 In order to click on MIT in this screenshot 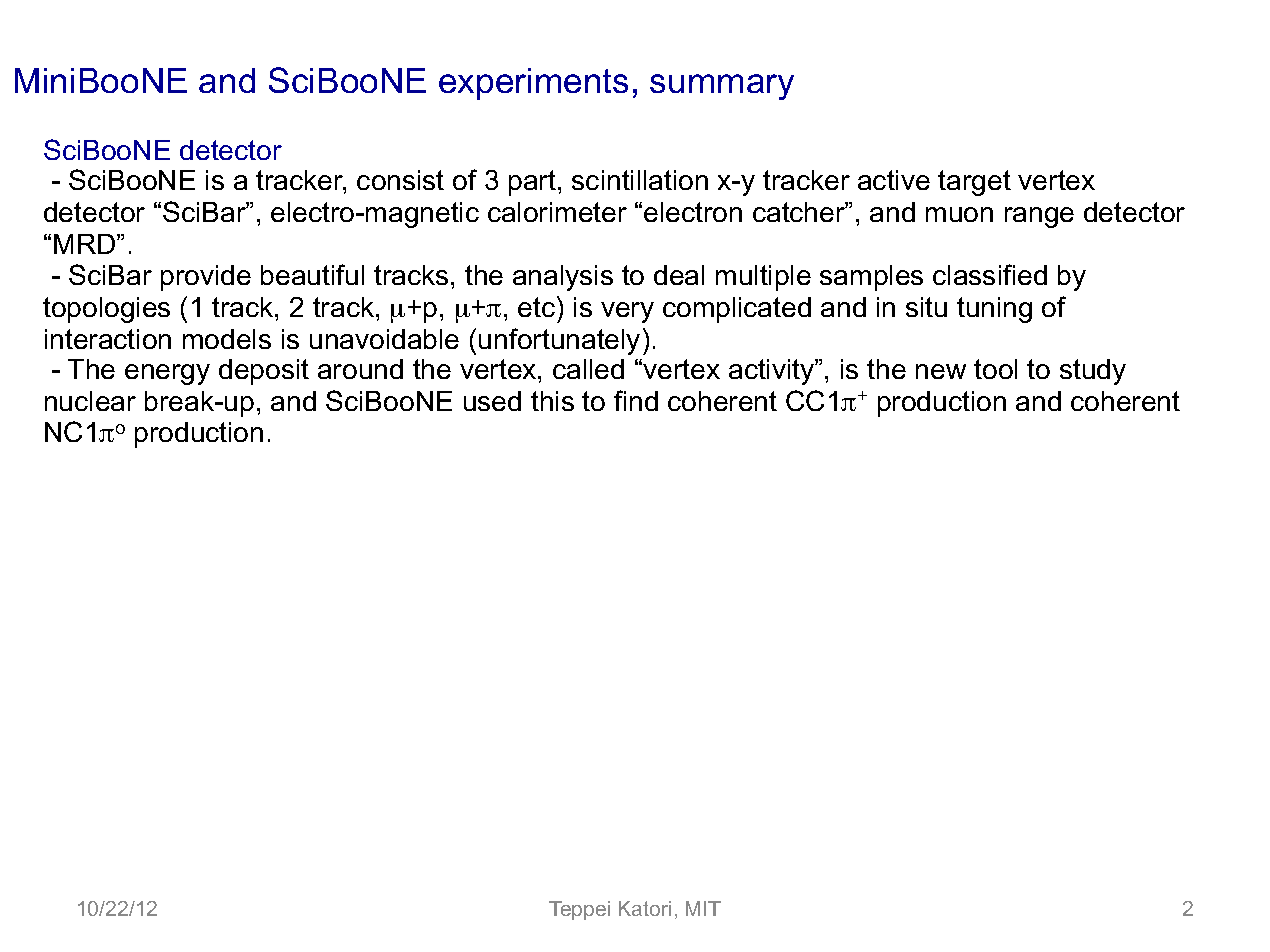, I will do `click(703, 908)`.
